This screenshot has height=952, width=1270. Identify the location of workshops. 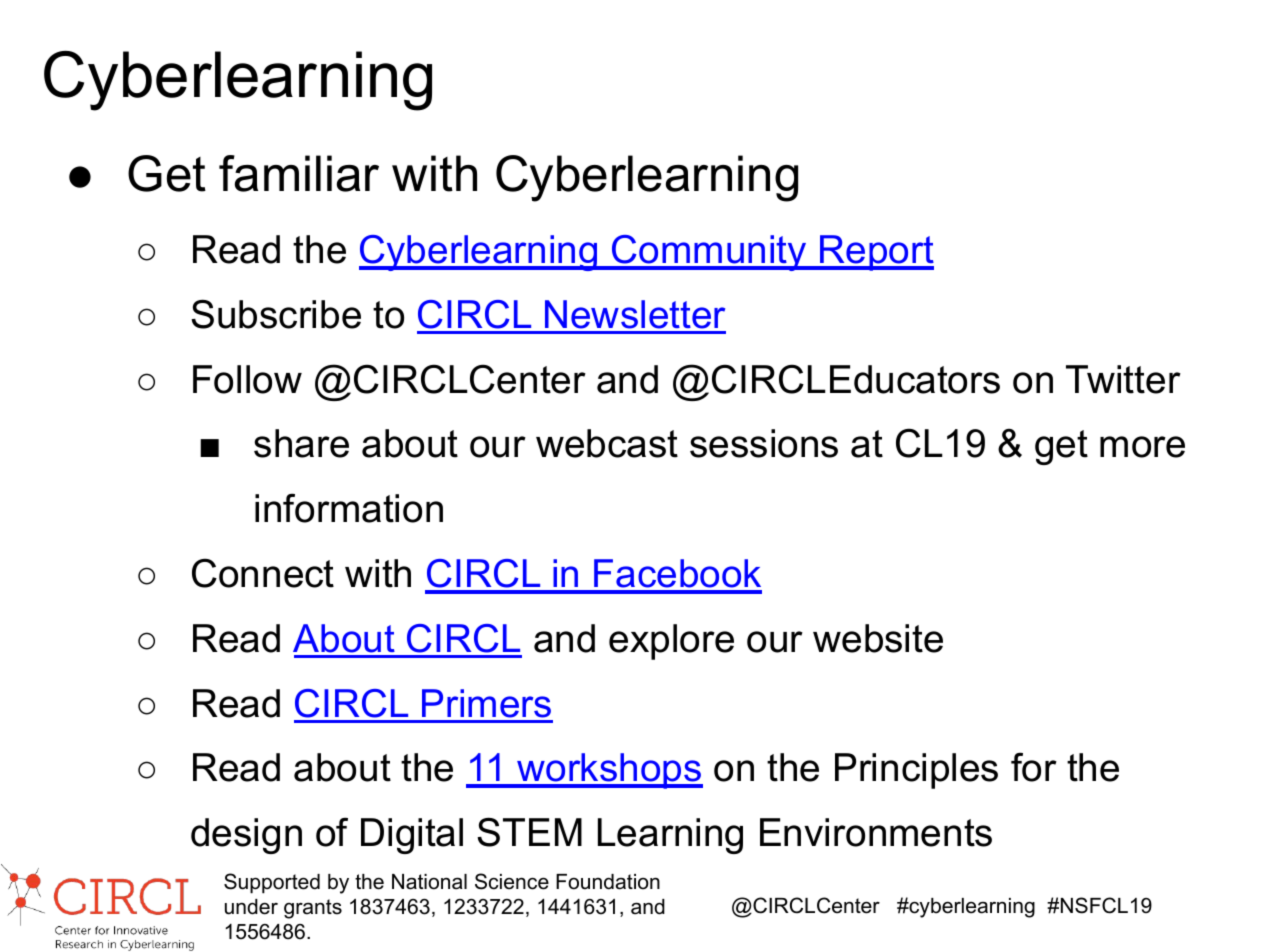
(609, 771).
